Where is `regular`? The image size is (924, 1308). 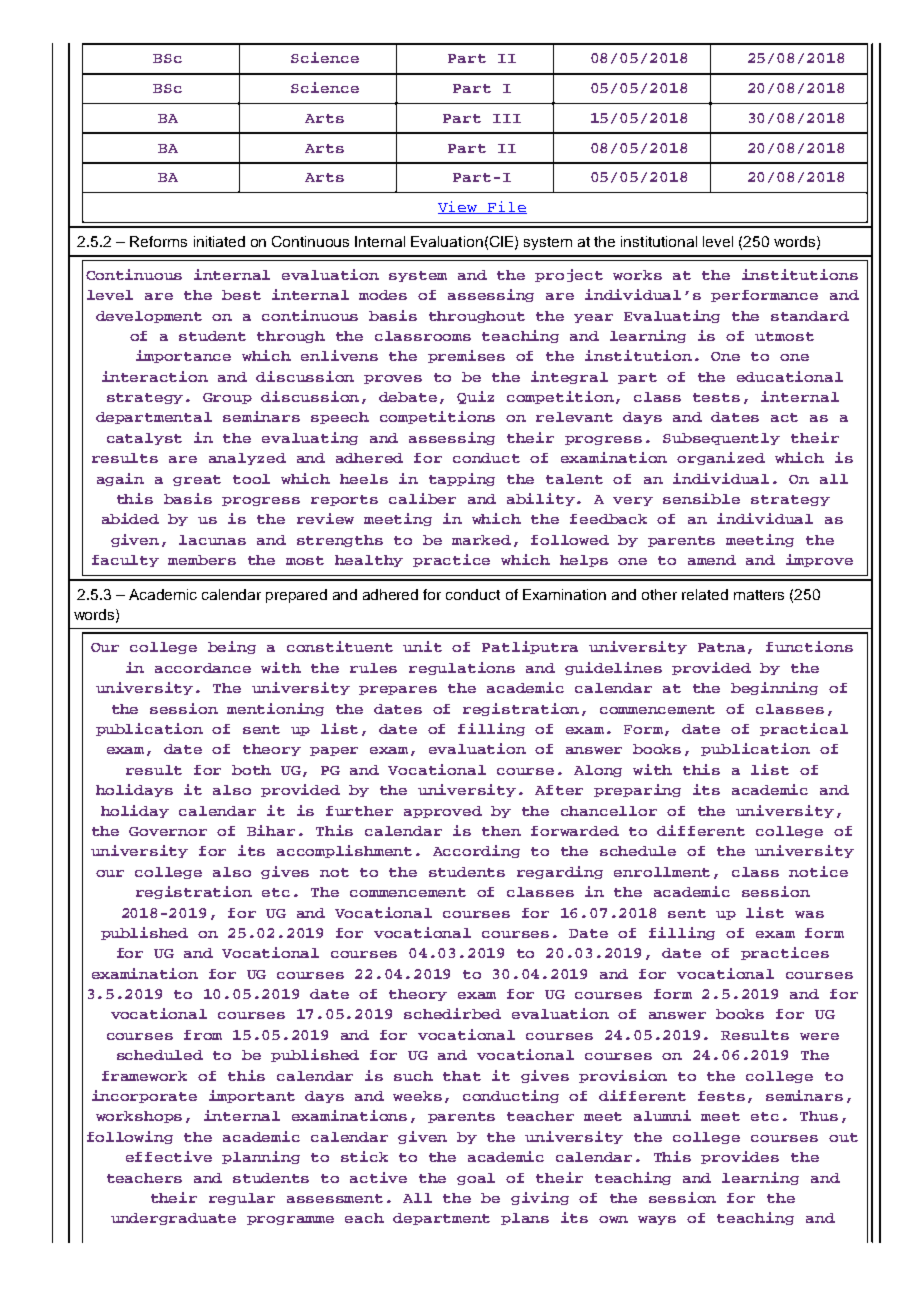 regular is located at coordinates (242, 1199).
